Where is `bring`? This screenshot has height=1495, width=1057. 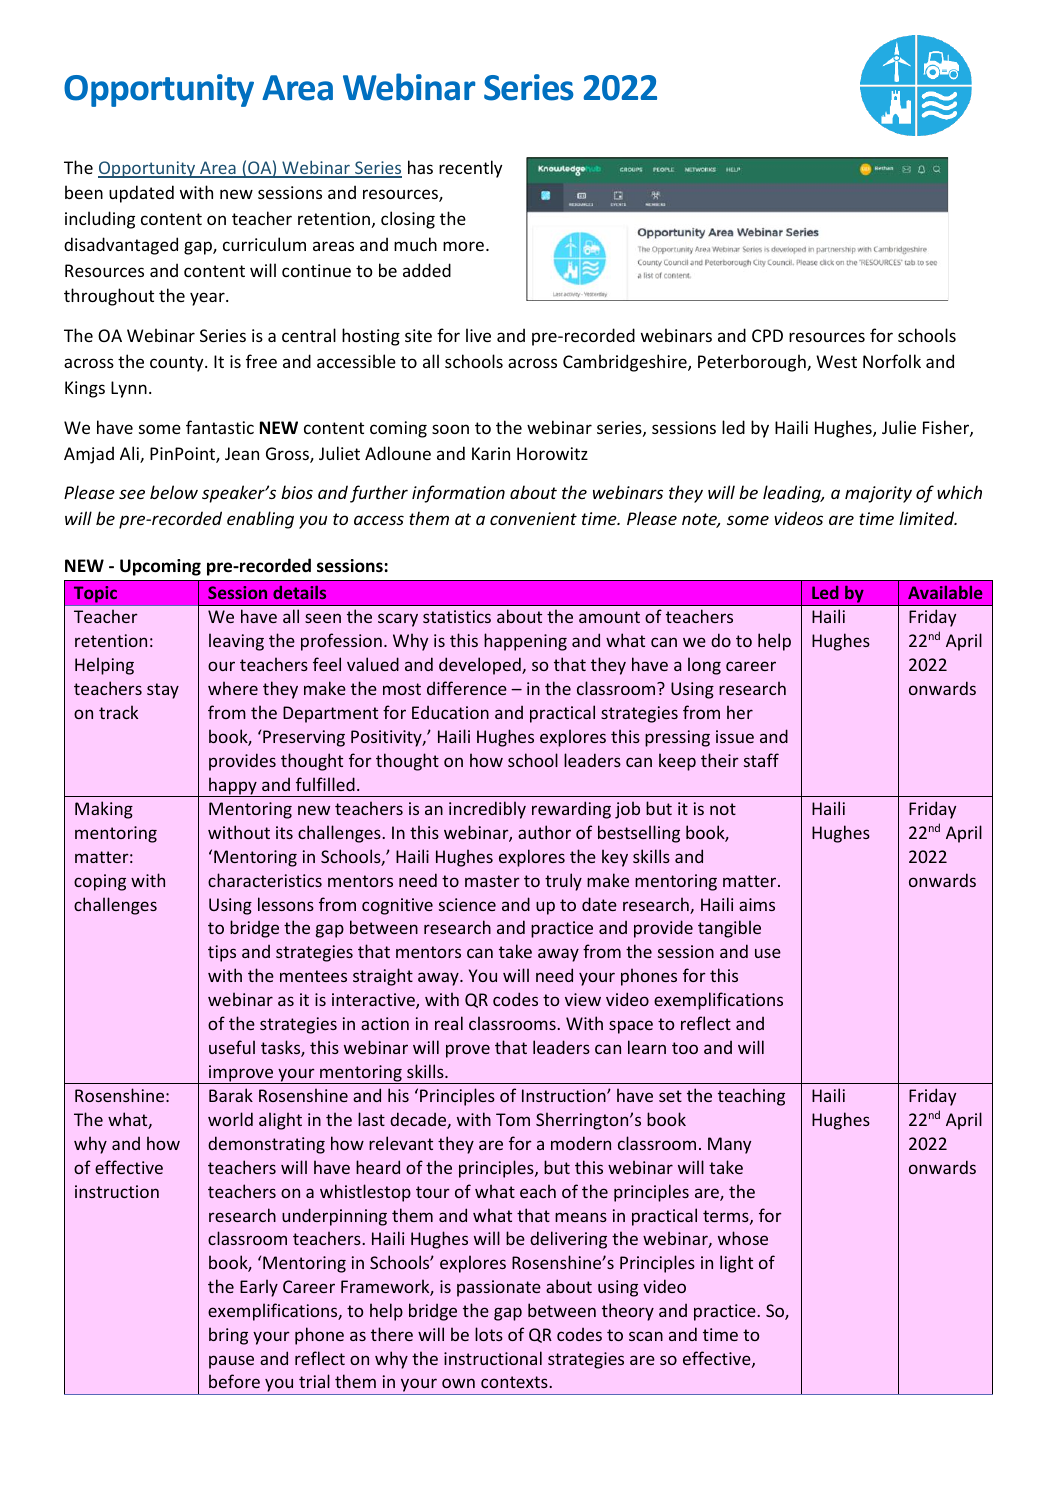
bring is located at coordinates (228, 1336).
